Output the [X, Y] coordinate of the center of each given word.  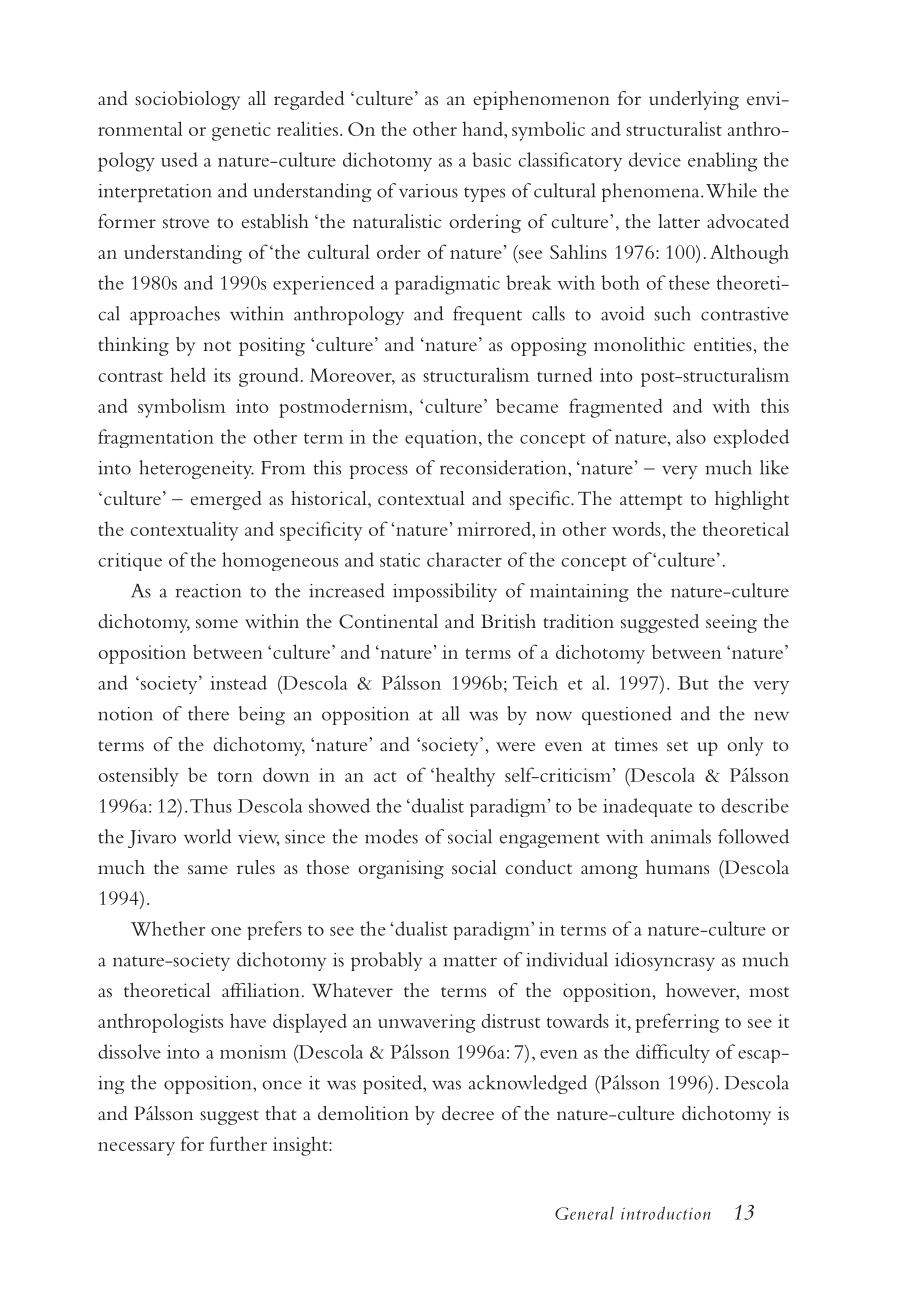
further [238, 1143]
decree [468, 1113]
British [508, 621]
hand [483, 128]
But [693, 683]
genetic [241, 131]
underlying [694, 100]
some [217, 623]
